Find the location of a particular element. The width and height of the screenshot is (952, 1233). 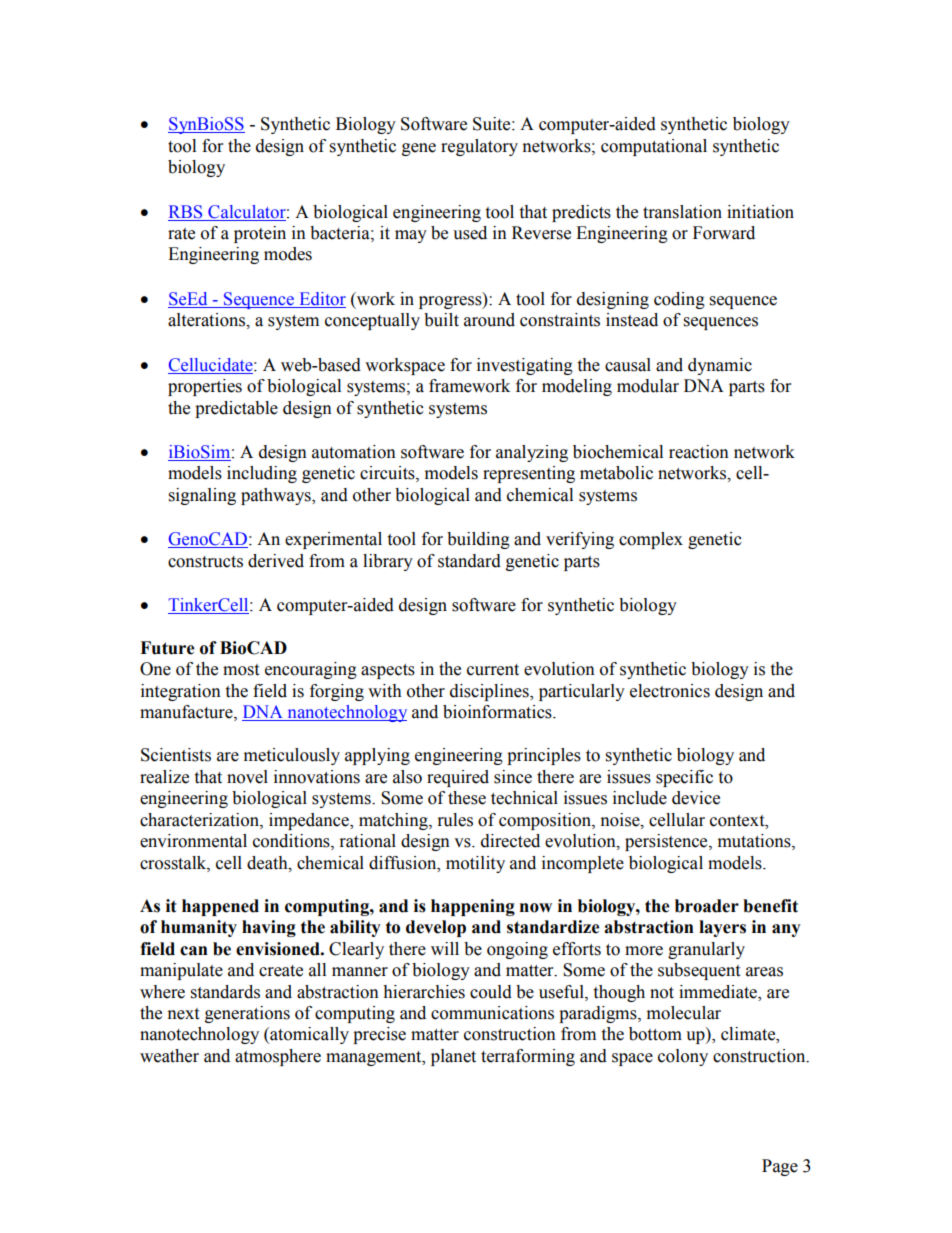

analyzing is located at coordinates (532, 453).
